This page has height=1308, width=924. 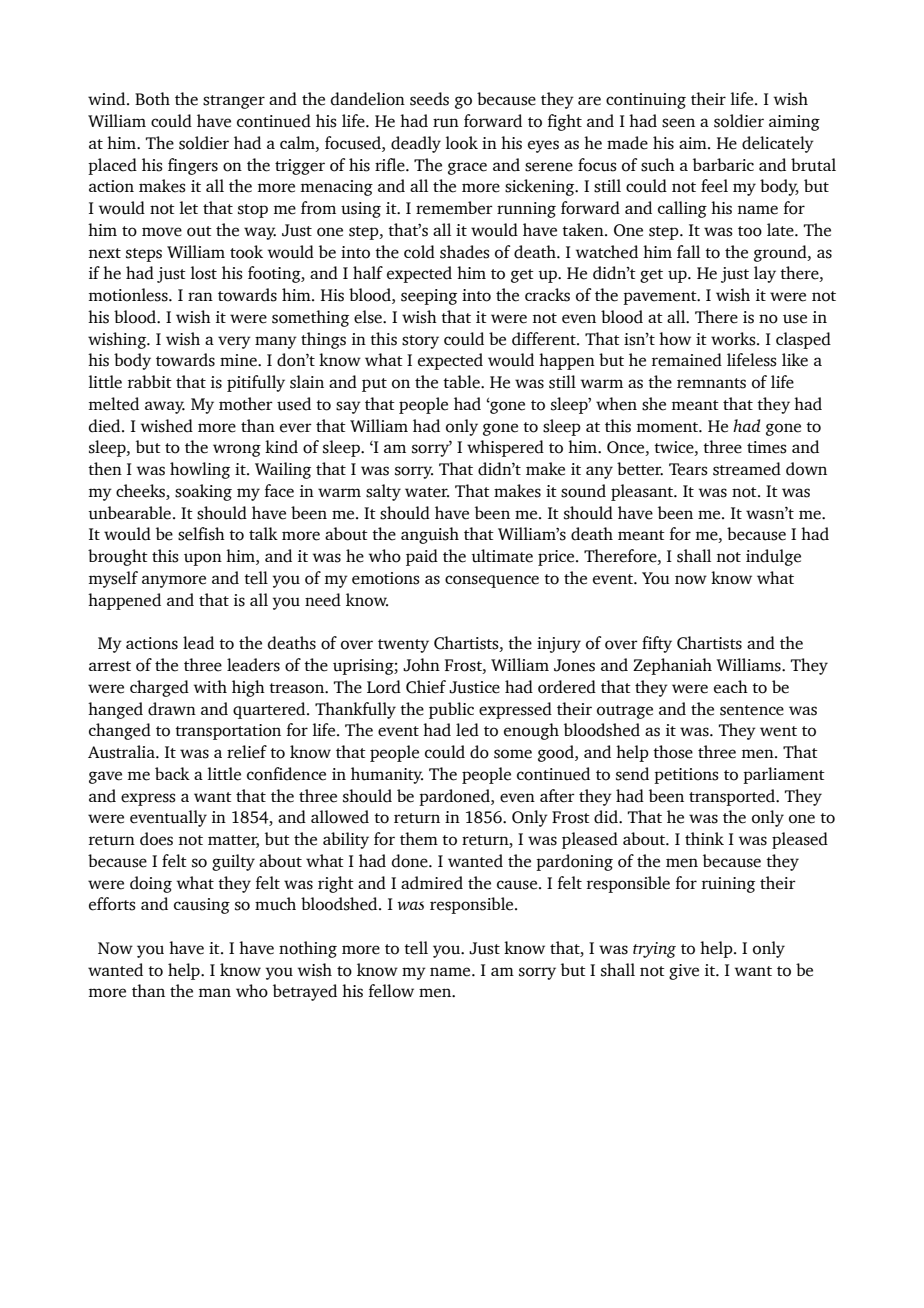 I want to click on very, so click(x=234, y=342).
